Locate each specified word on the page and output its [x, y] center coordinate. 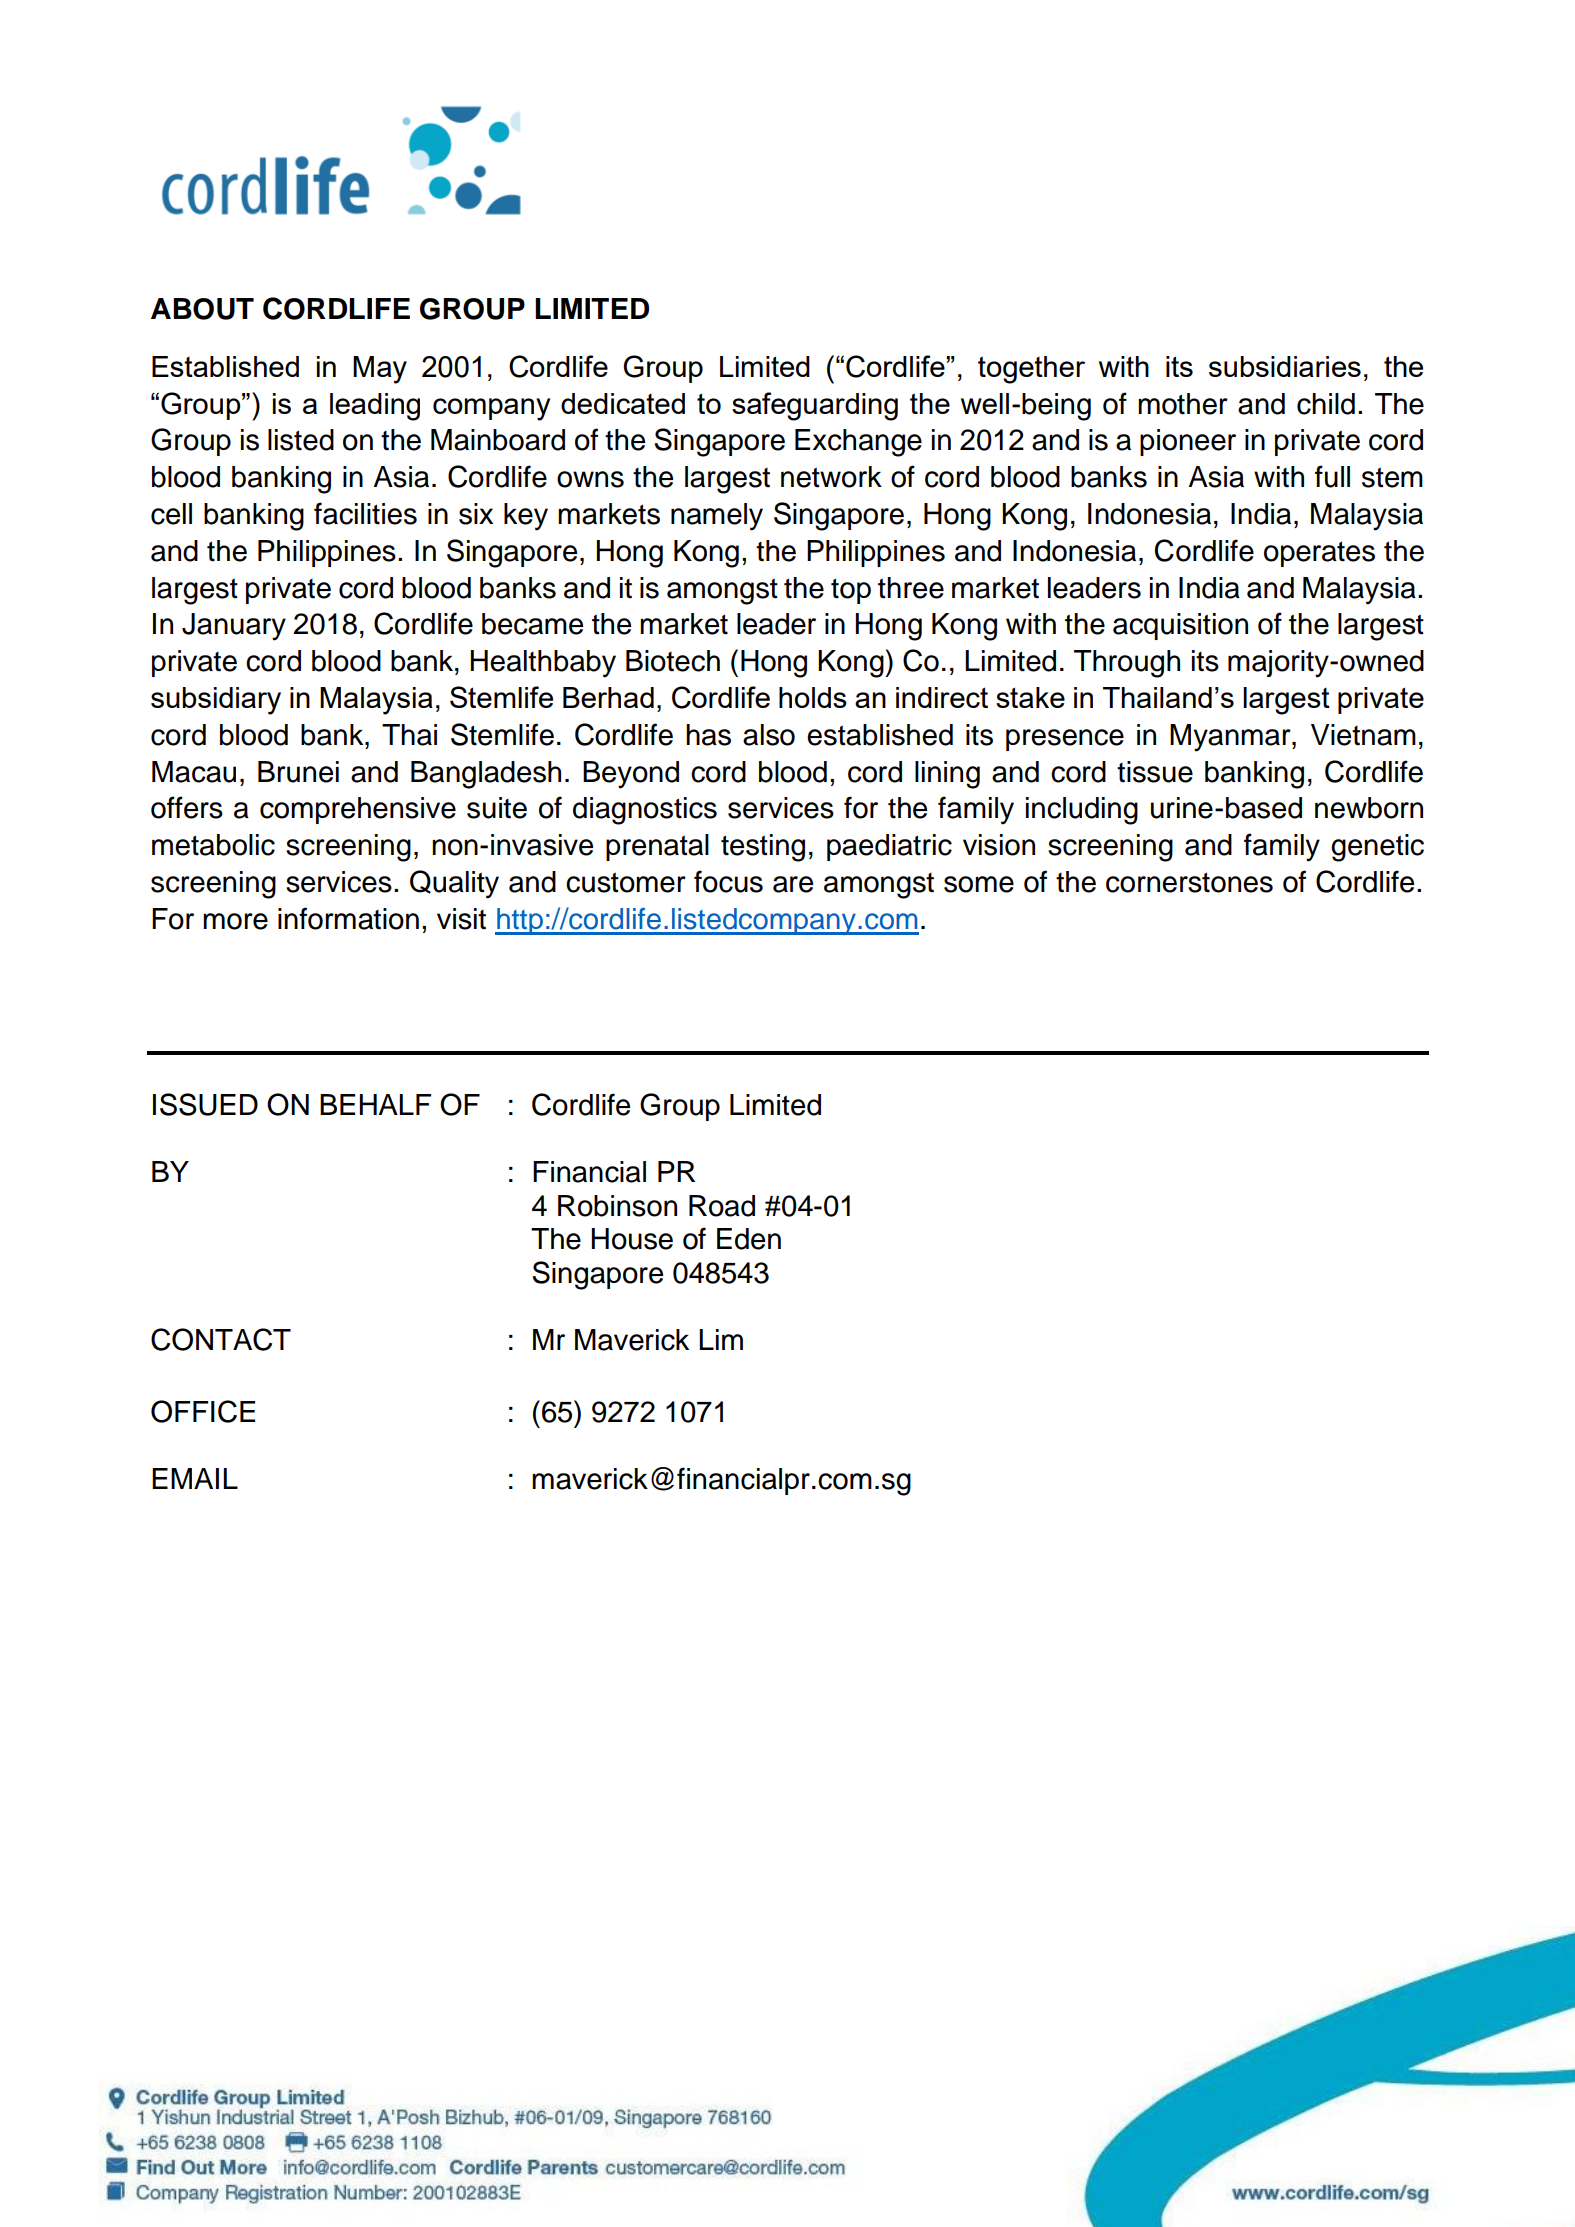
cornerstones [1189, 882]
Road [722, 1206]
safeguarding [815, 406]
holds [813, 697]
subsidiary [216, 701]
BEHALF [375, 1104]
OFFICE [203, 1411]
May [380, 370]
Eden [749, 1239]
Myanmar [1231, 738]
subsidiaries [1285, 366]
